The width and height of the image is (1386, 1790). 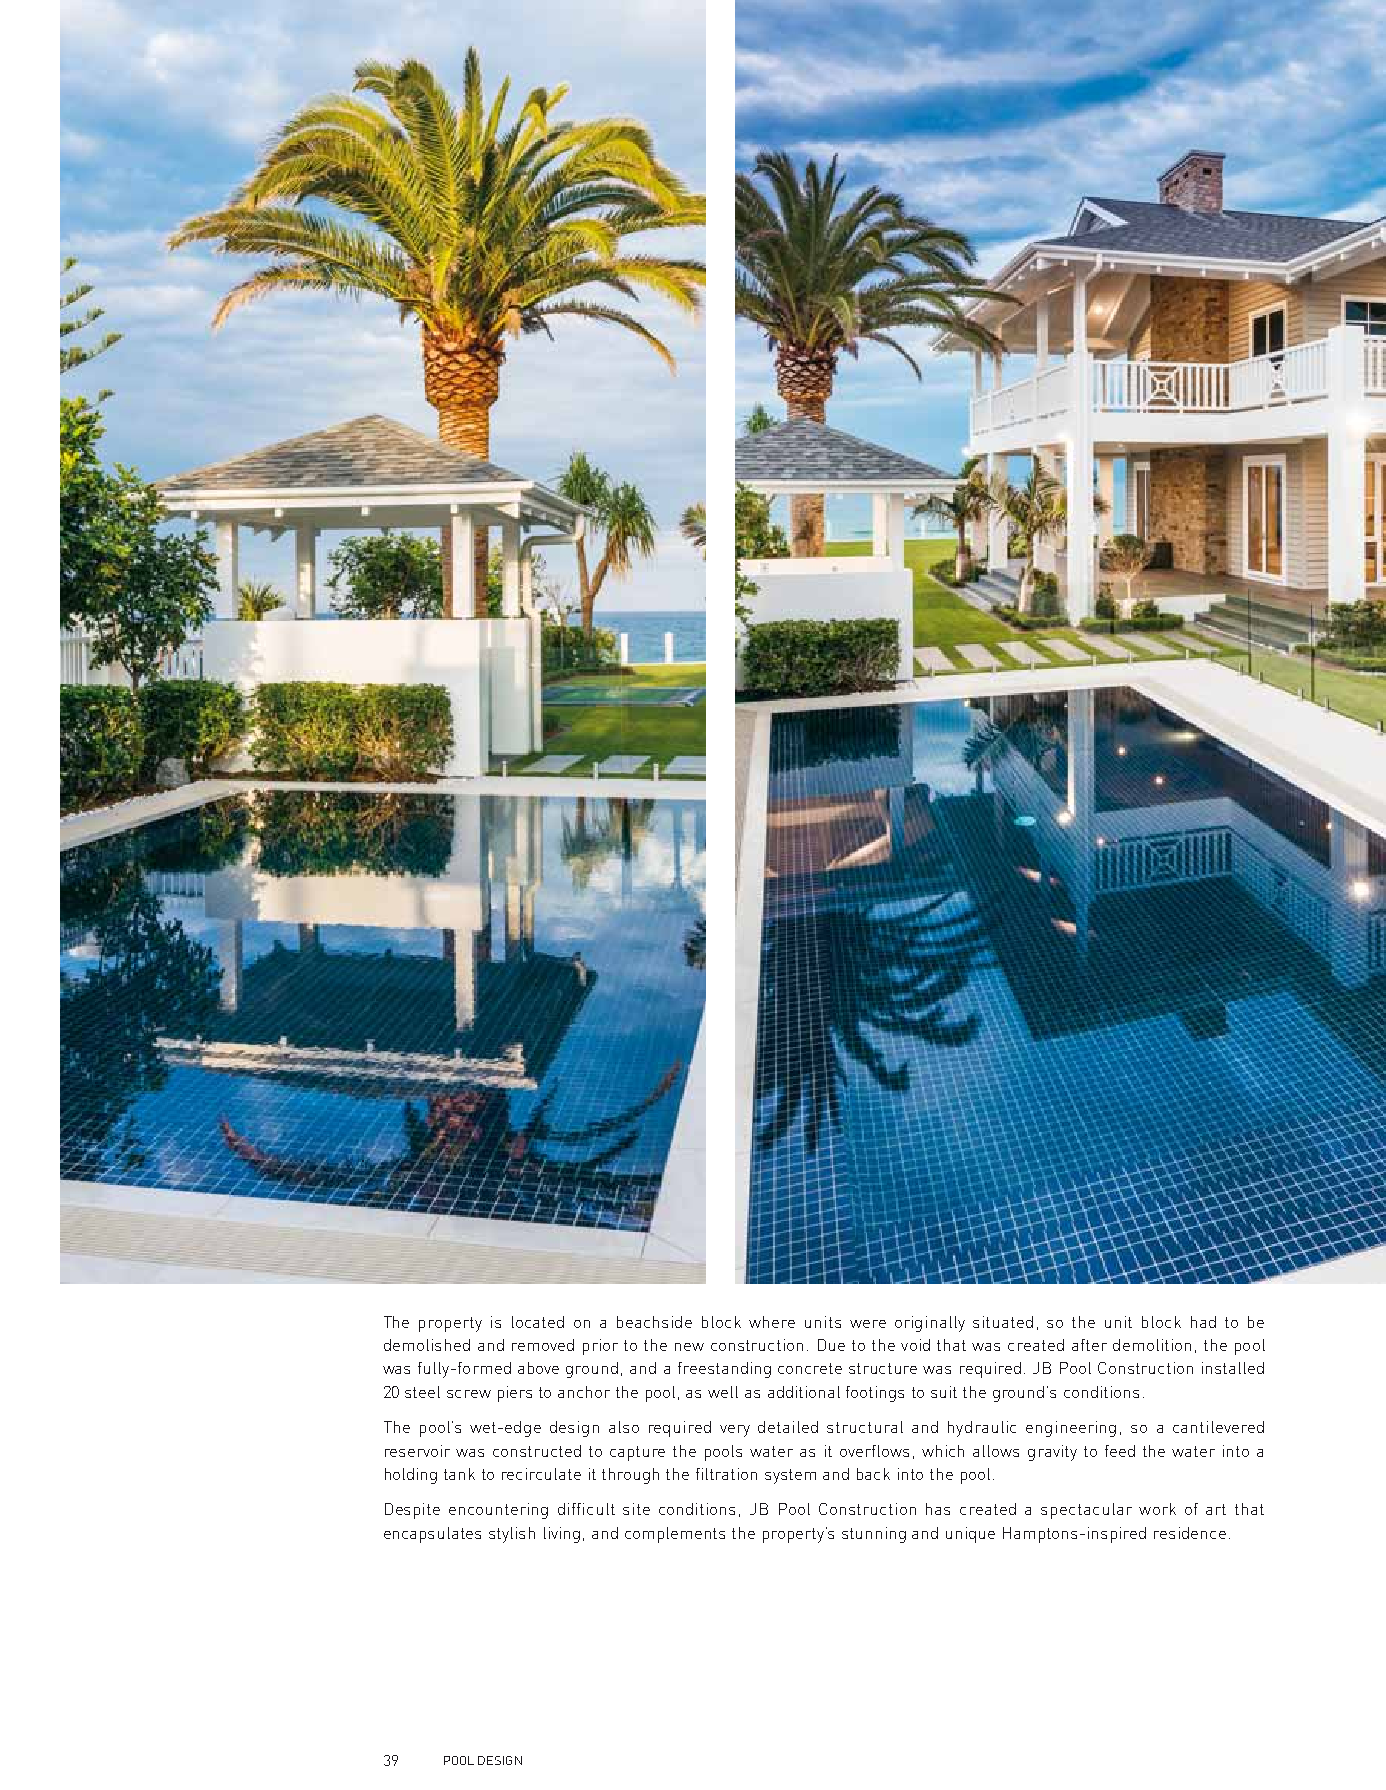 What do you see at coordinates (538, 1322) in the image?
I see `located` at bounding box center [538, 1322].
